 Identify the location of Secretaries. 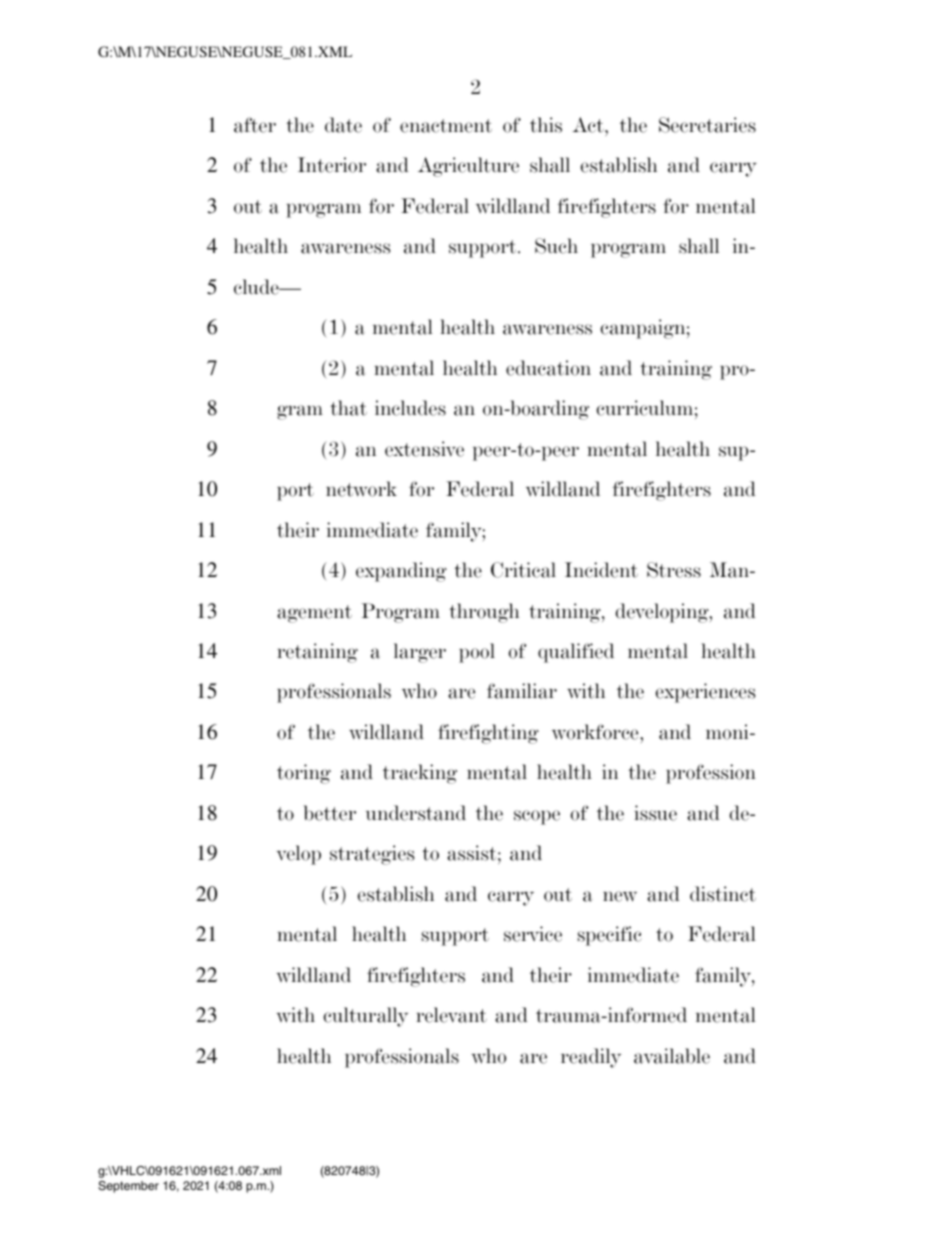
(707, 125).
